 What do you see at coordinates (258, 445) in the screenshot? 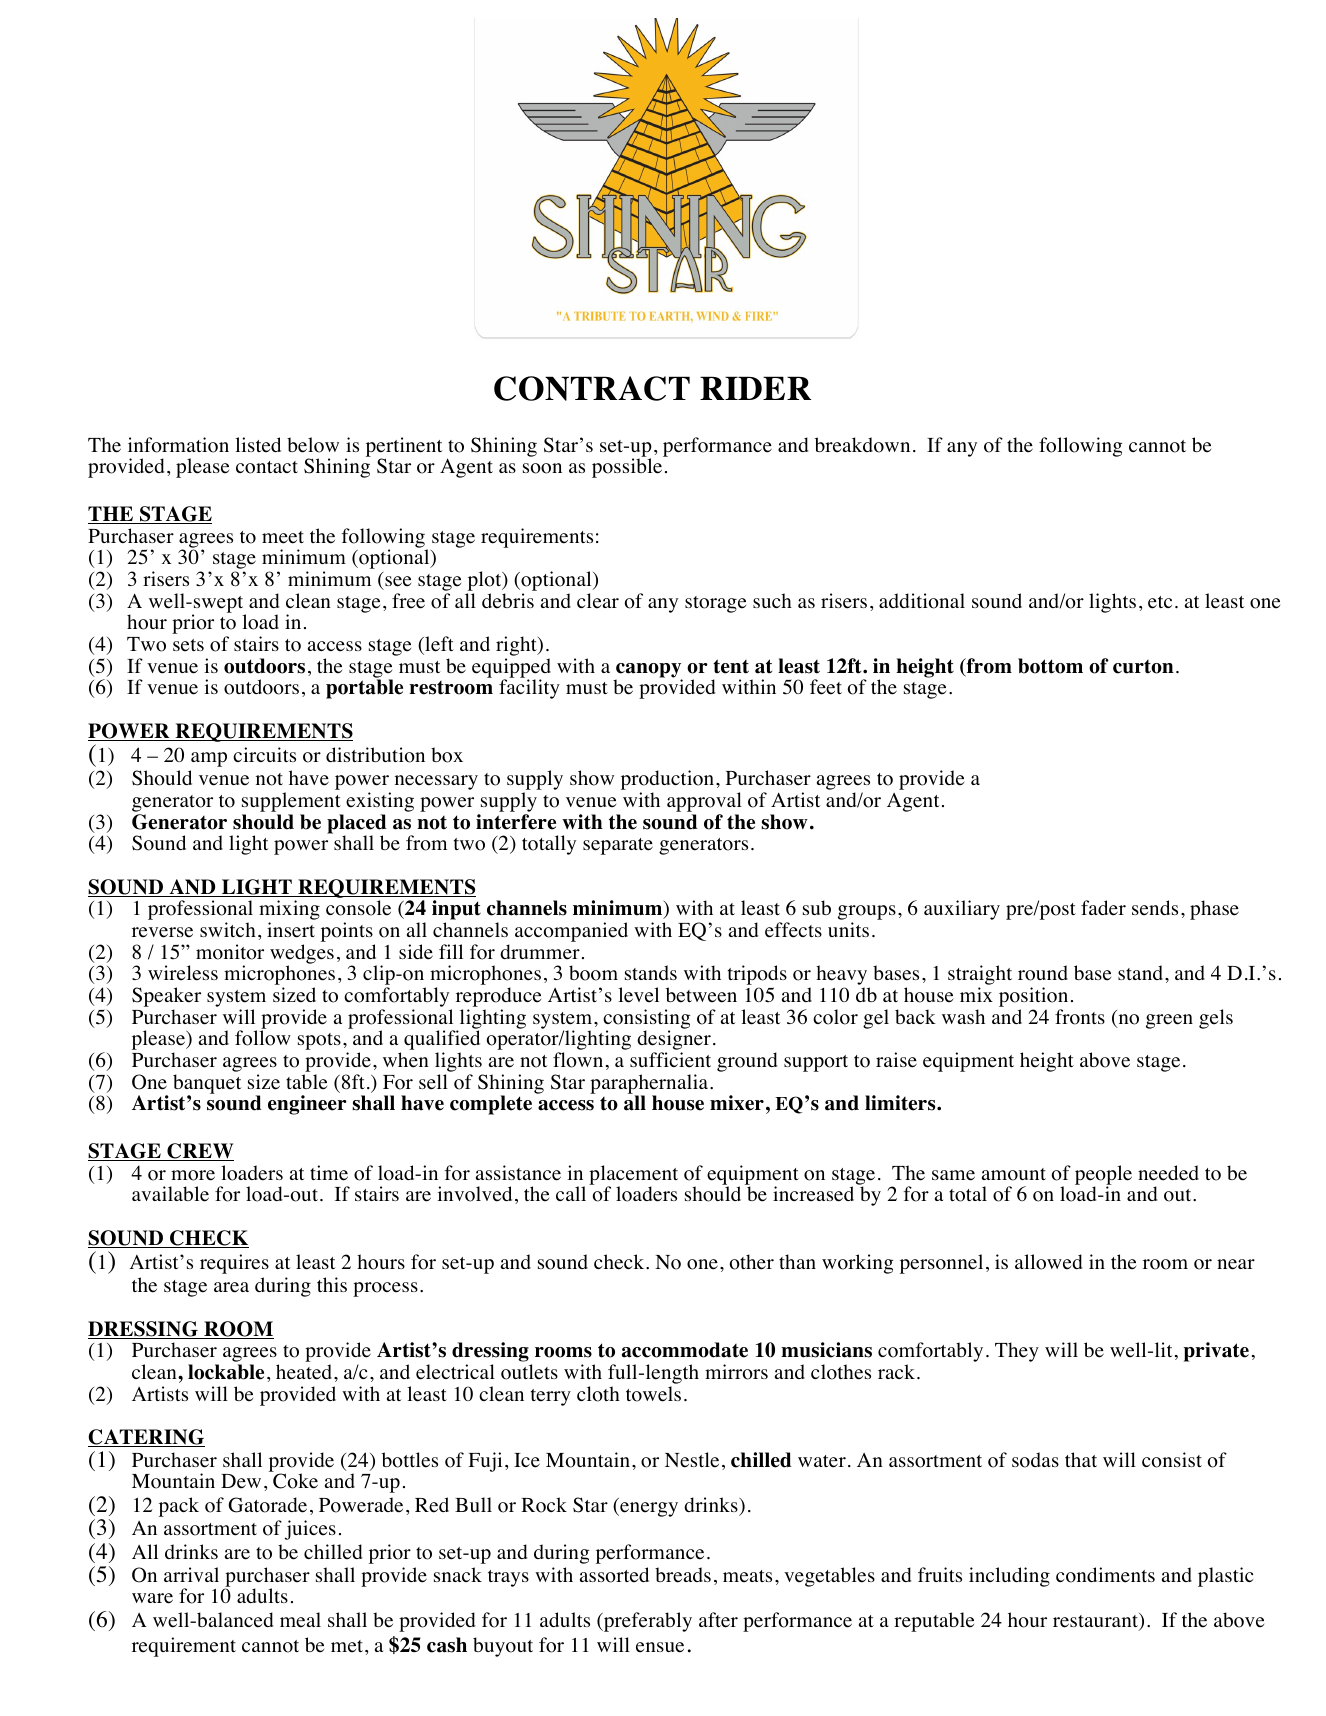
I see `listed` at bounding box center [258, 445].
